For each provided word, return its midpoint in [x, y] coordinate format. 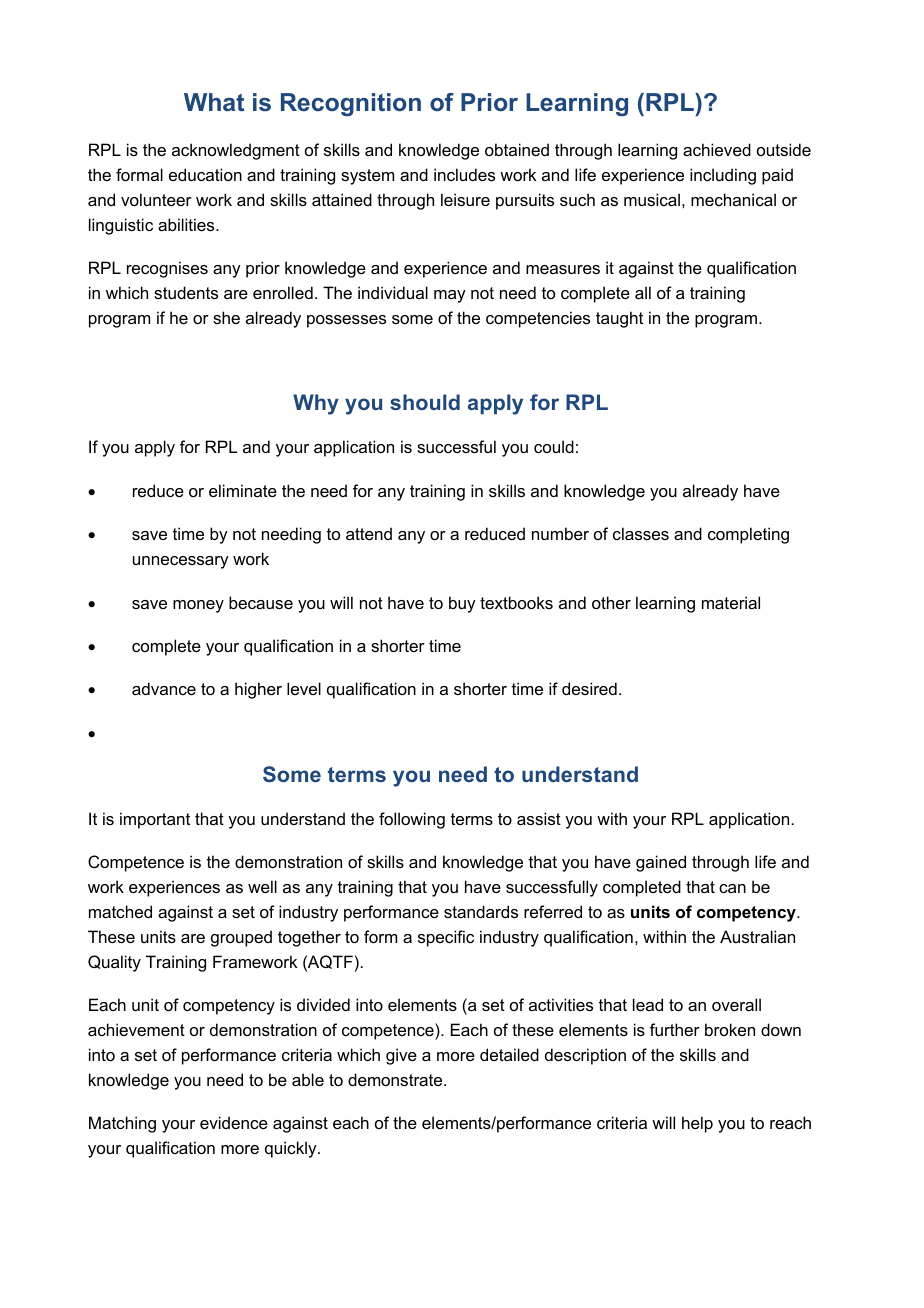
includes [464, 174]
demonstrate [396, 1079]
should [425, 402]
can [732, 888]
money [198, 606]
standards [481, 911]
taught [619, 319]
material [731, 602]
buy [462, 604]
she [226, 317]
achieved [717, 149]
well [262, 886]
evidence [234, 1122]
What [214, 102]
